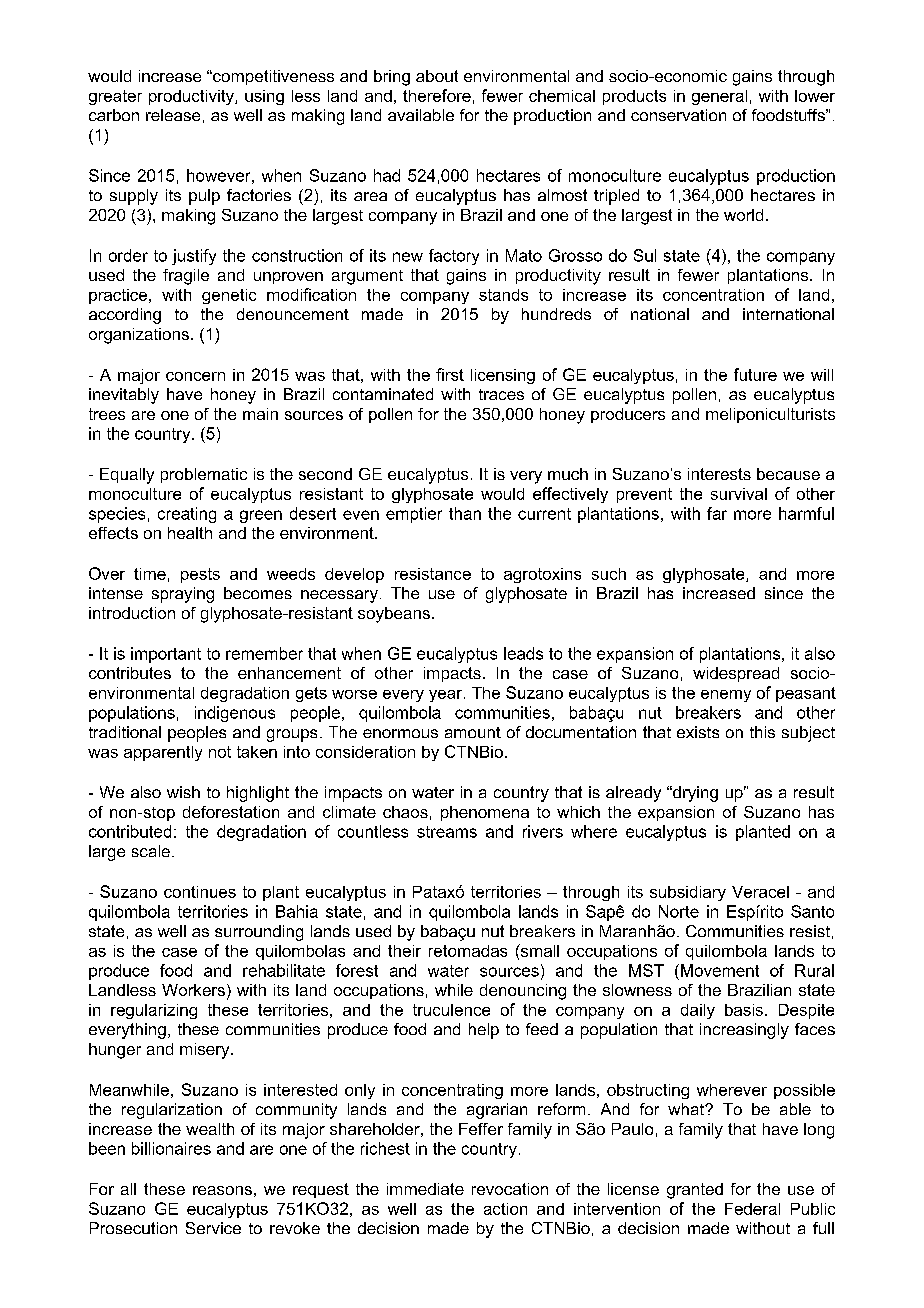 Image resolution: width=924 pixels, height=1308 pixels. Describe the element at coordinates (437, 95) in the screenshot. I see `therefore` at that location.
